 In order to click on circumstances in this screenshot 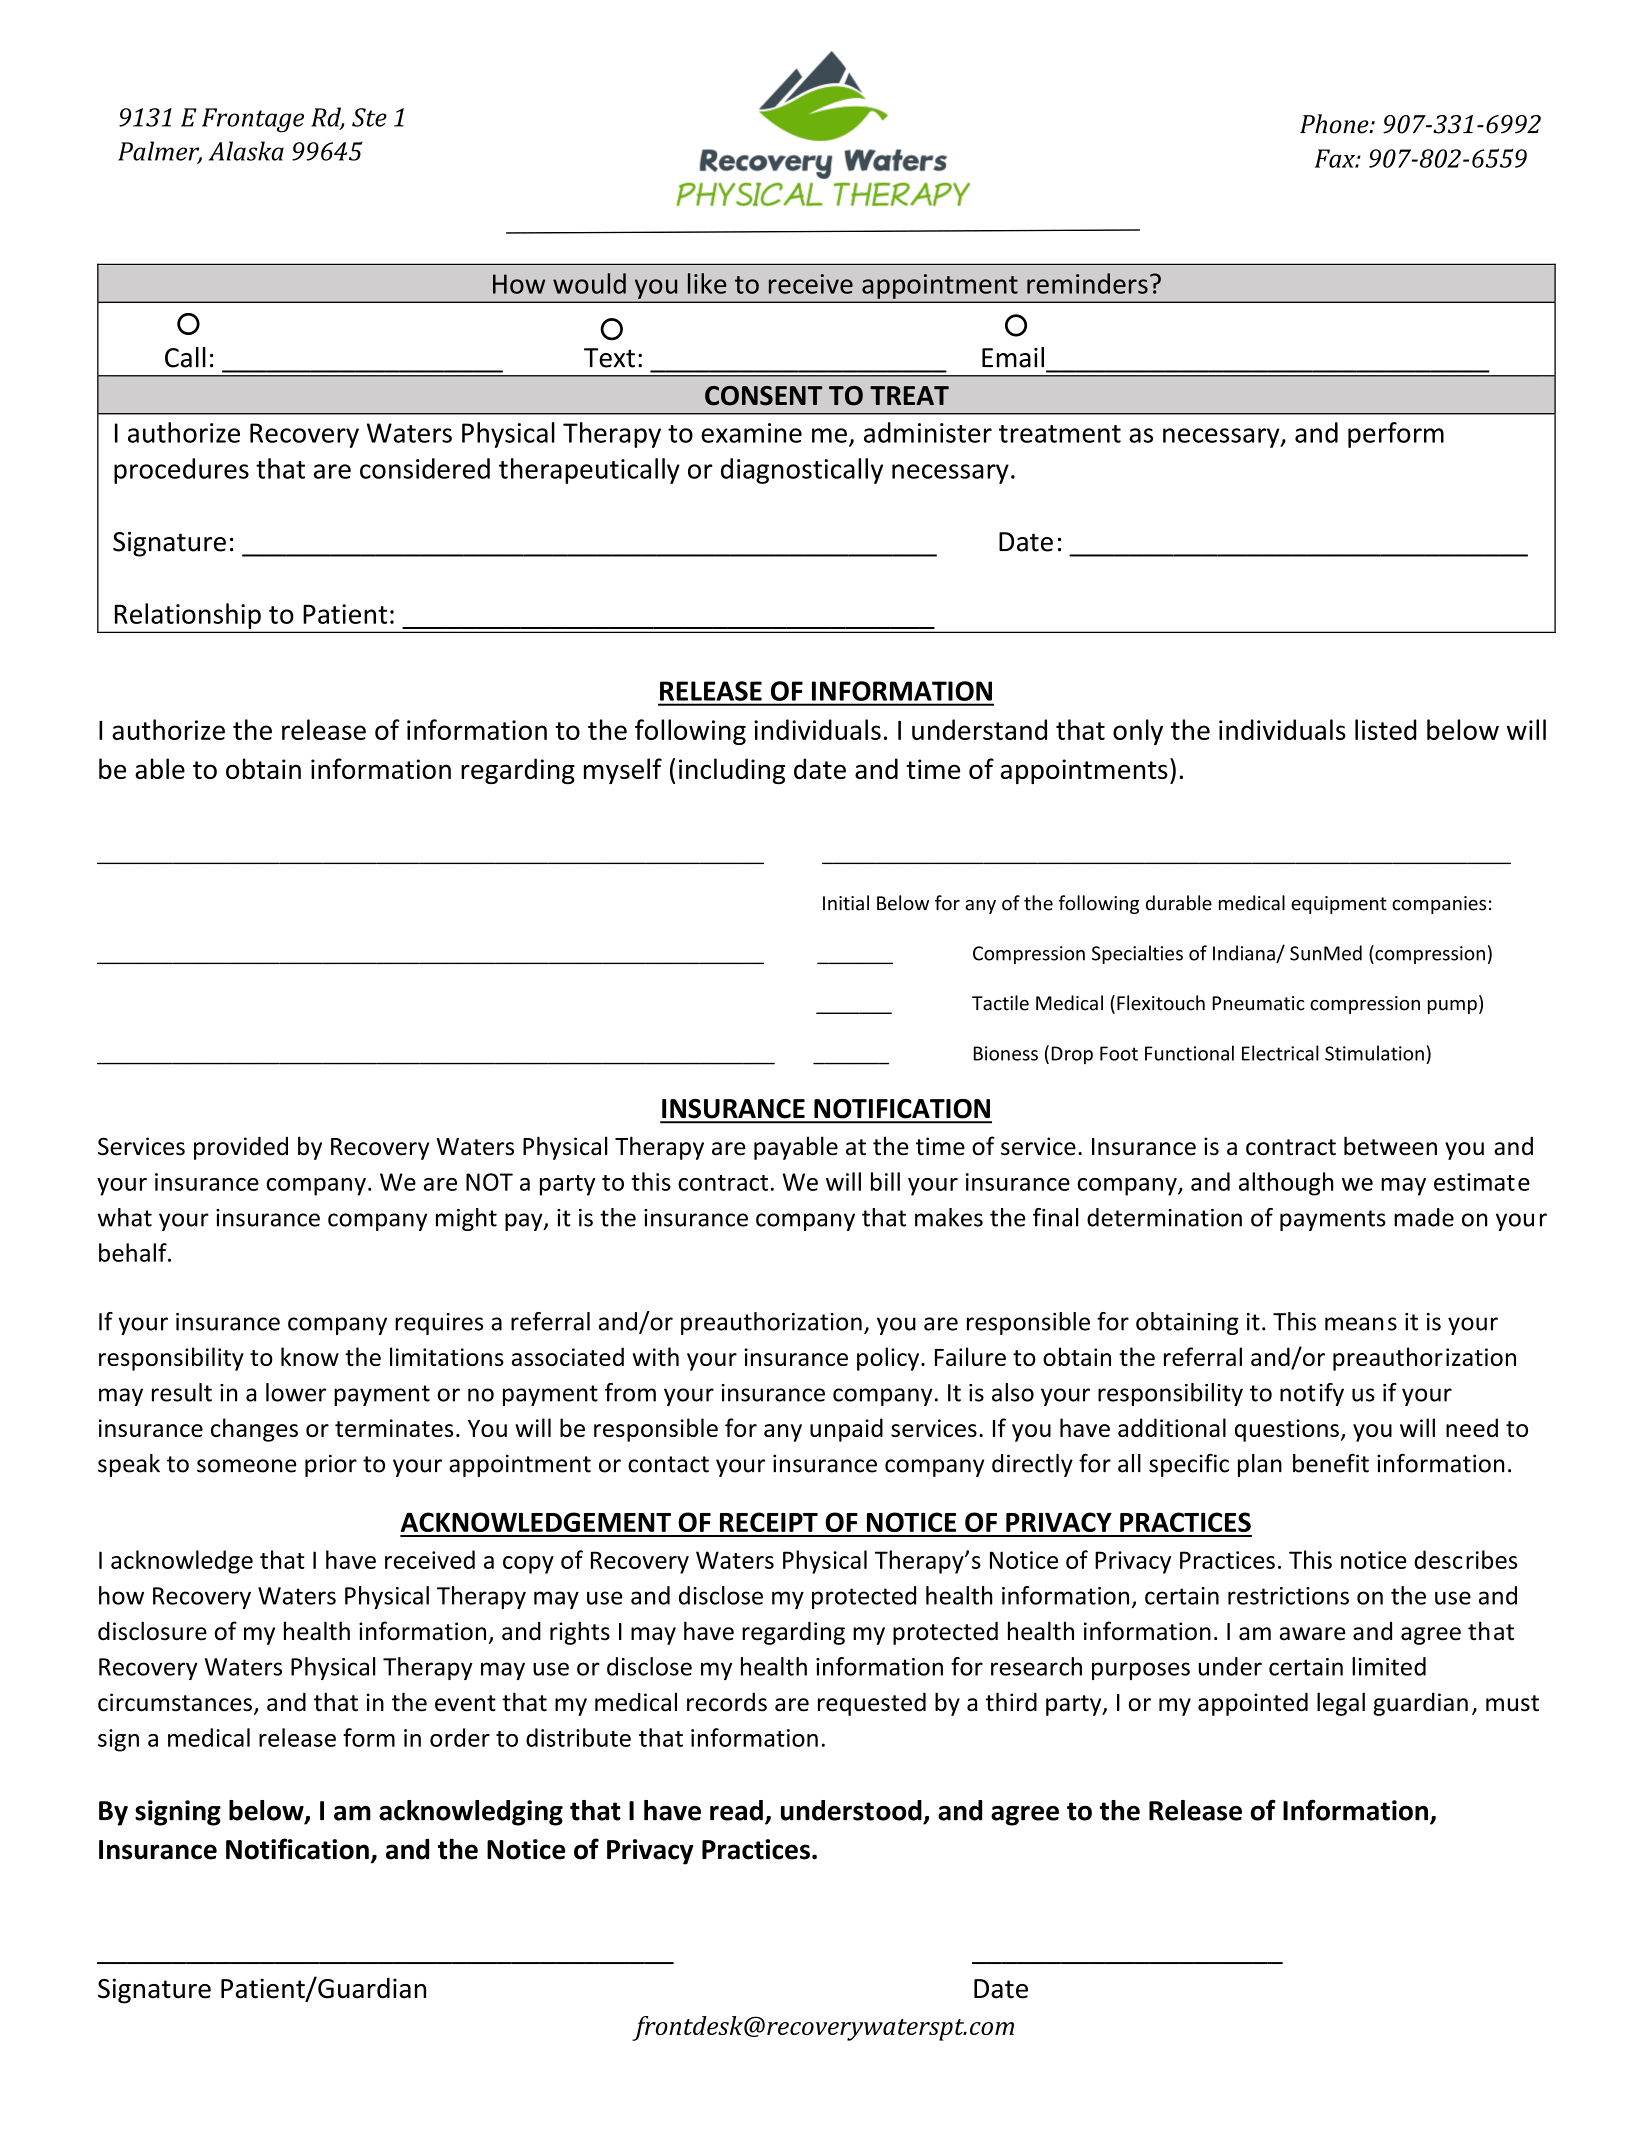, I will do `click(175, 1702)`.
